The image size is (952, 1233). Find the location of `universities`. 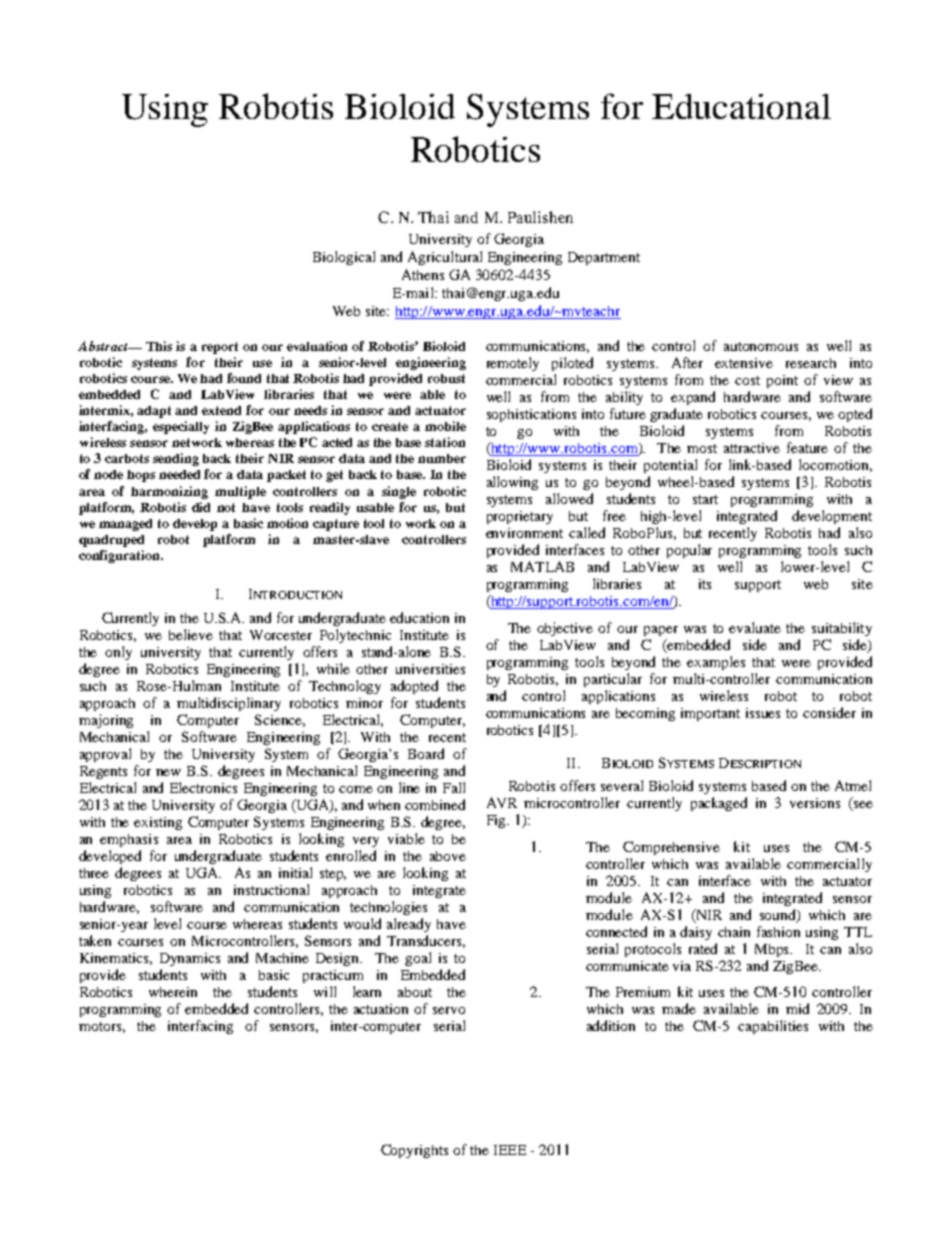

universities is located at coordinates (430, 669).
